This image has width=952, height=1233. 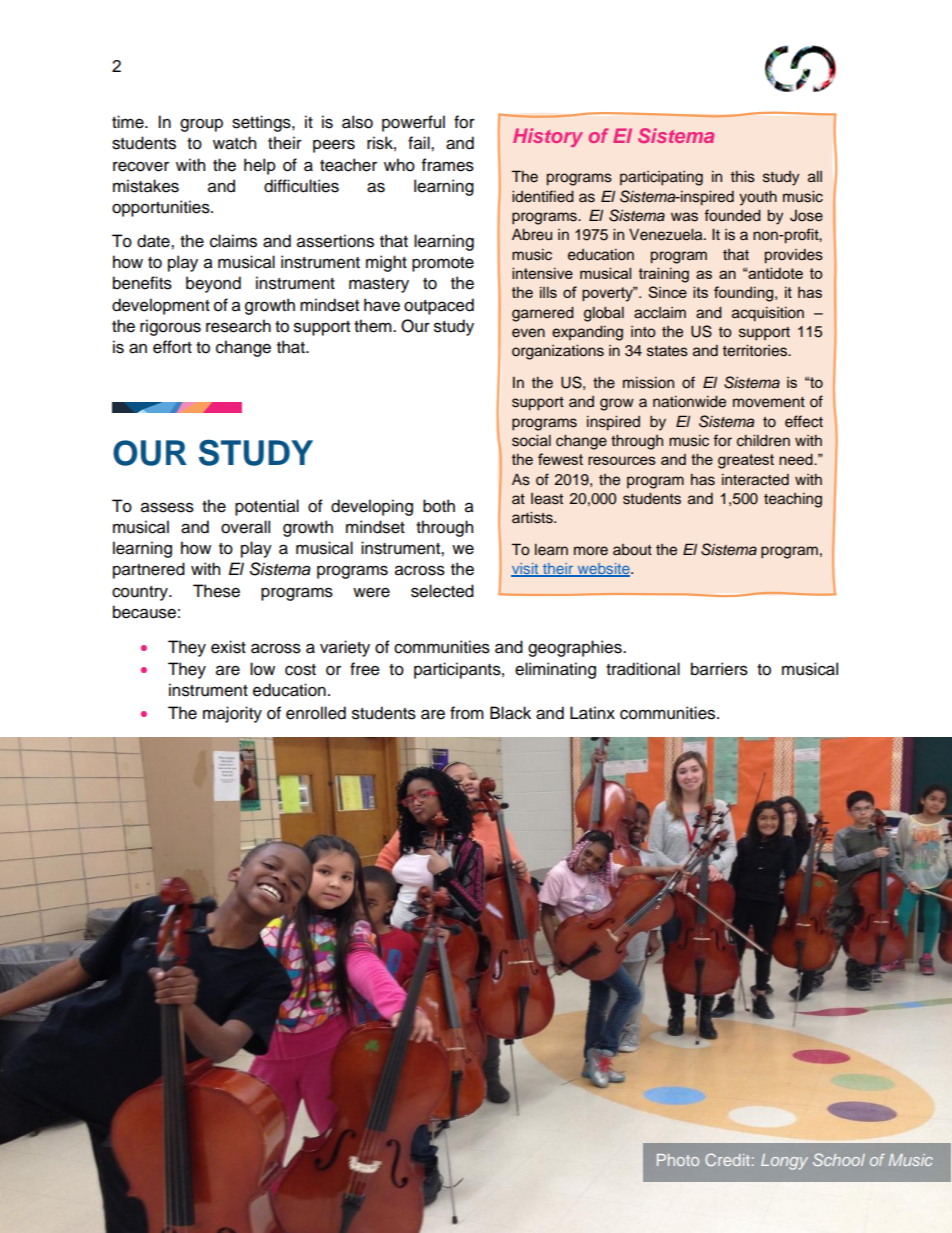 I want to click on majority, so click(x=232, y=714).
